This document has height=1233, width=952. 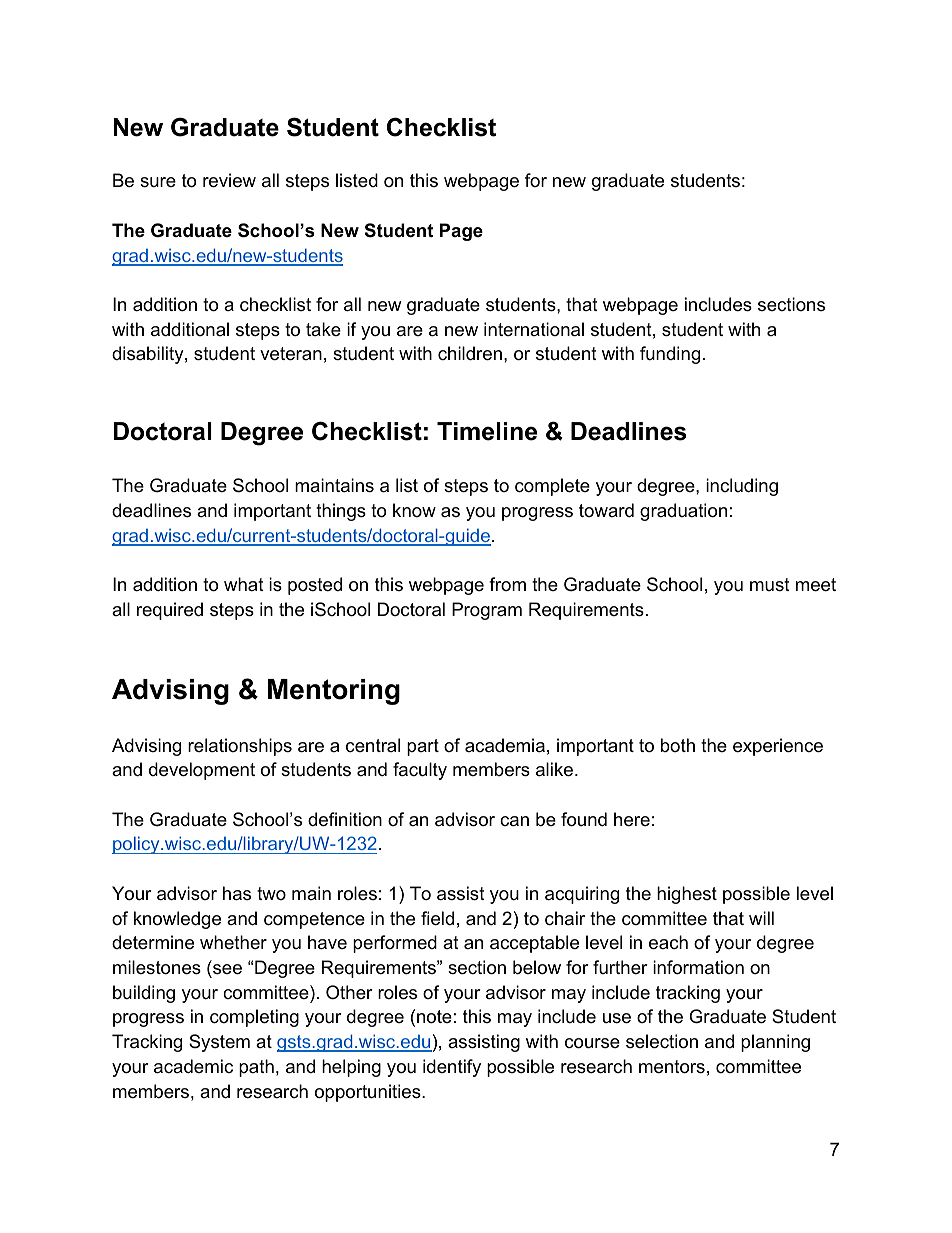 What do you see at coordinates (229, 180) in the document?
I see `review` at bounding box center [229, 180].
